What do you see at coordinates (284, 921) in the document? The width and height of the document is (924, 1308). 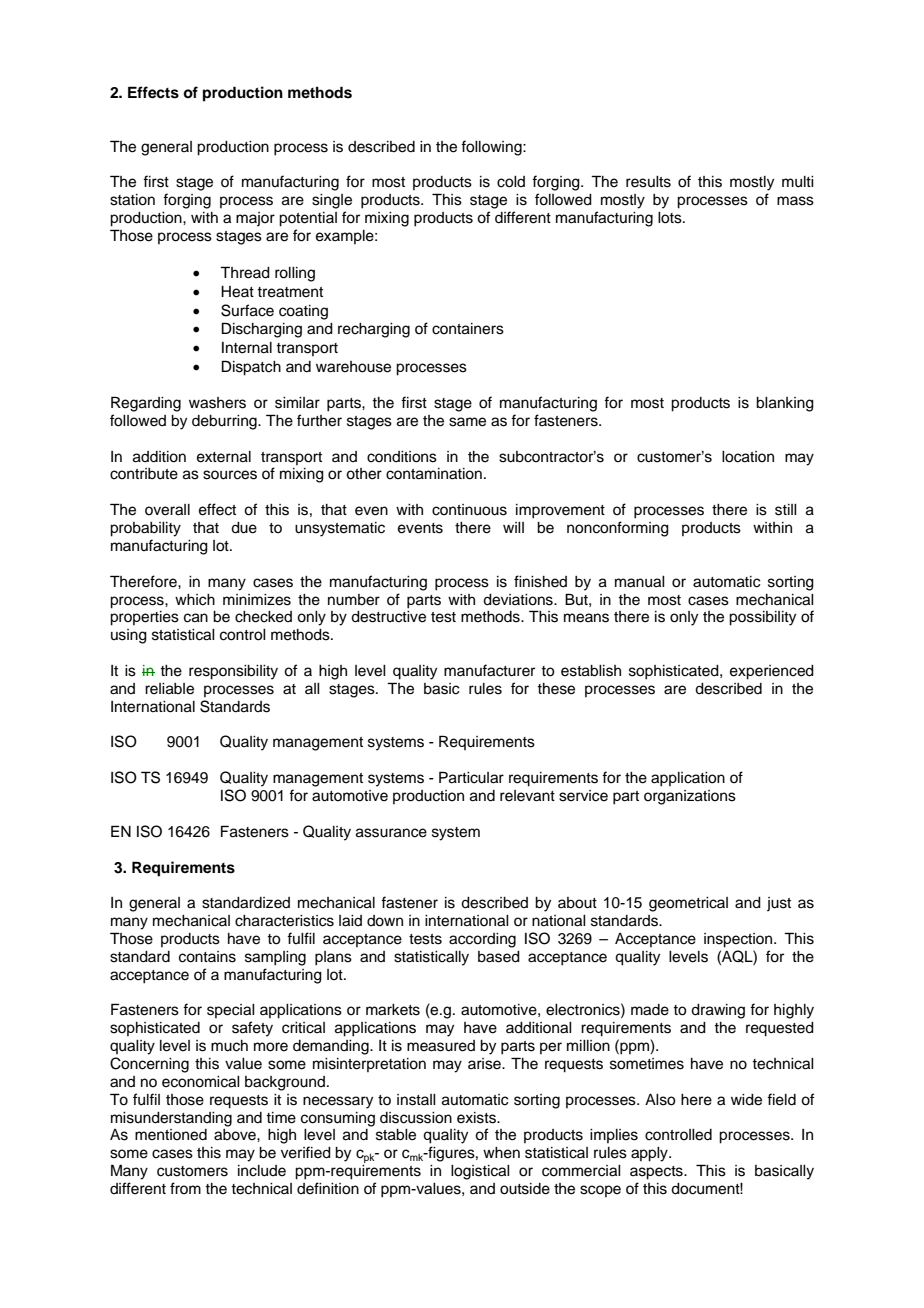 I see `characteristics` at bounding box center [284, 921].
